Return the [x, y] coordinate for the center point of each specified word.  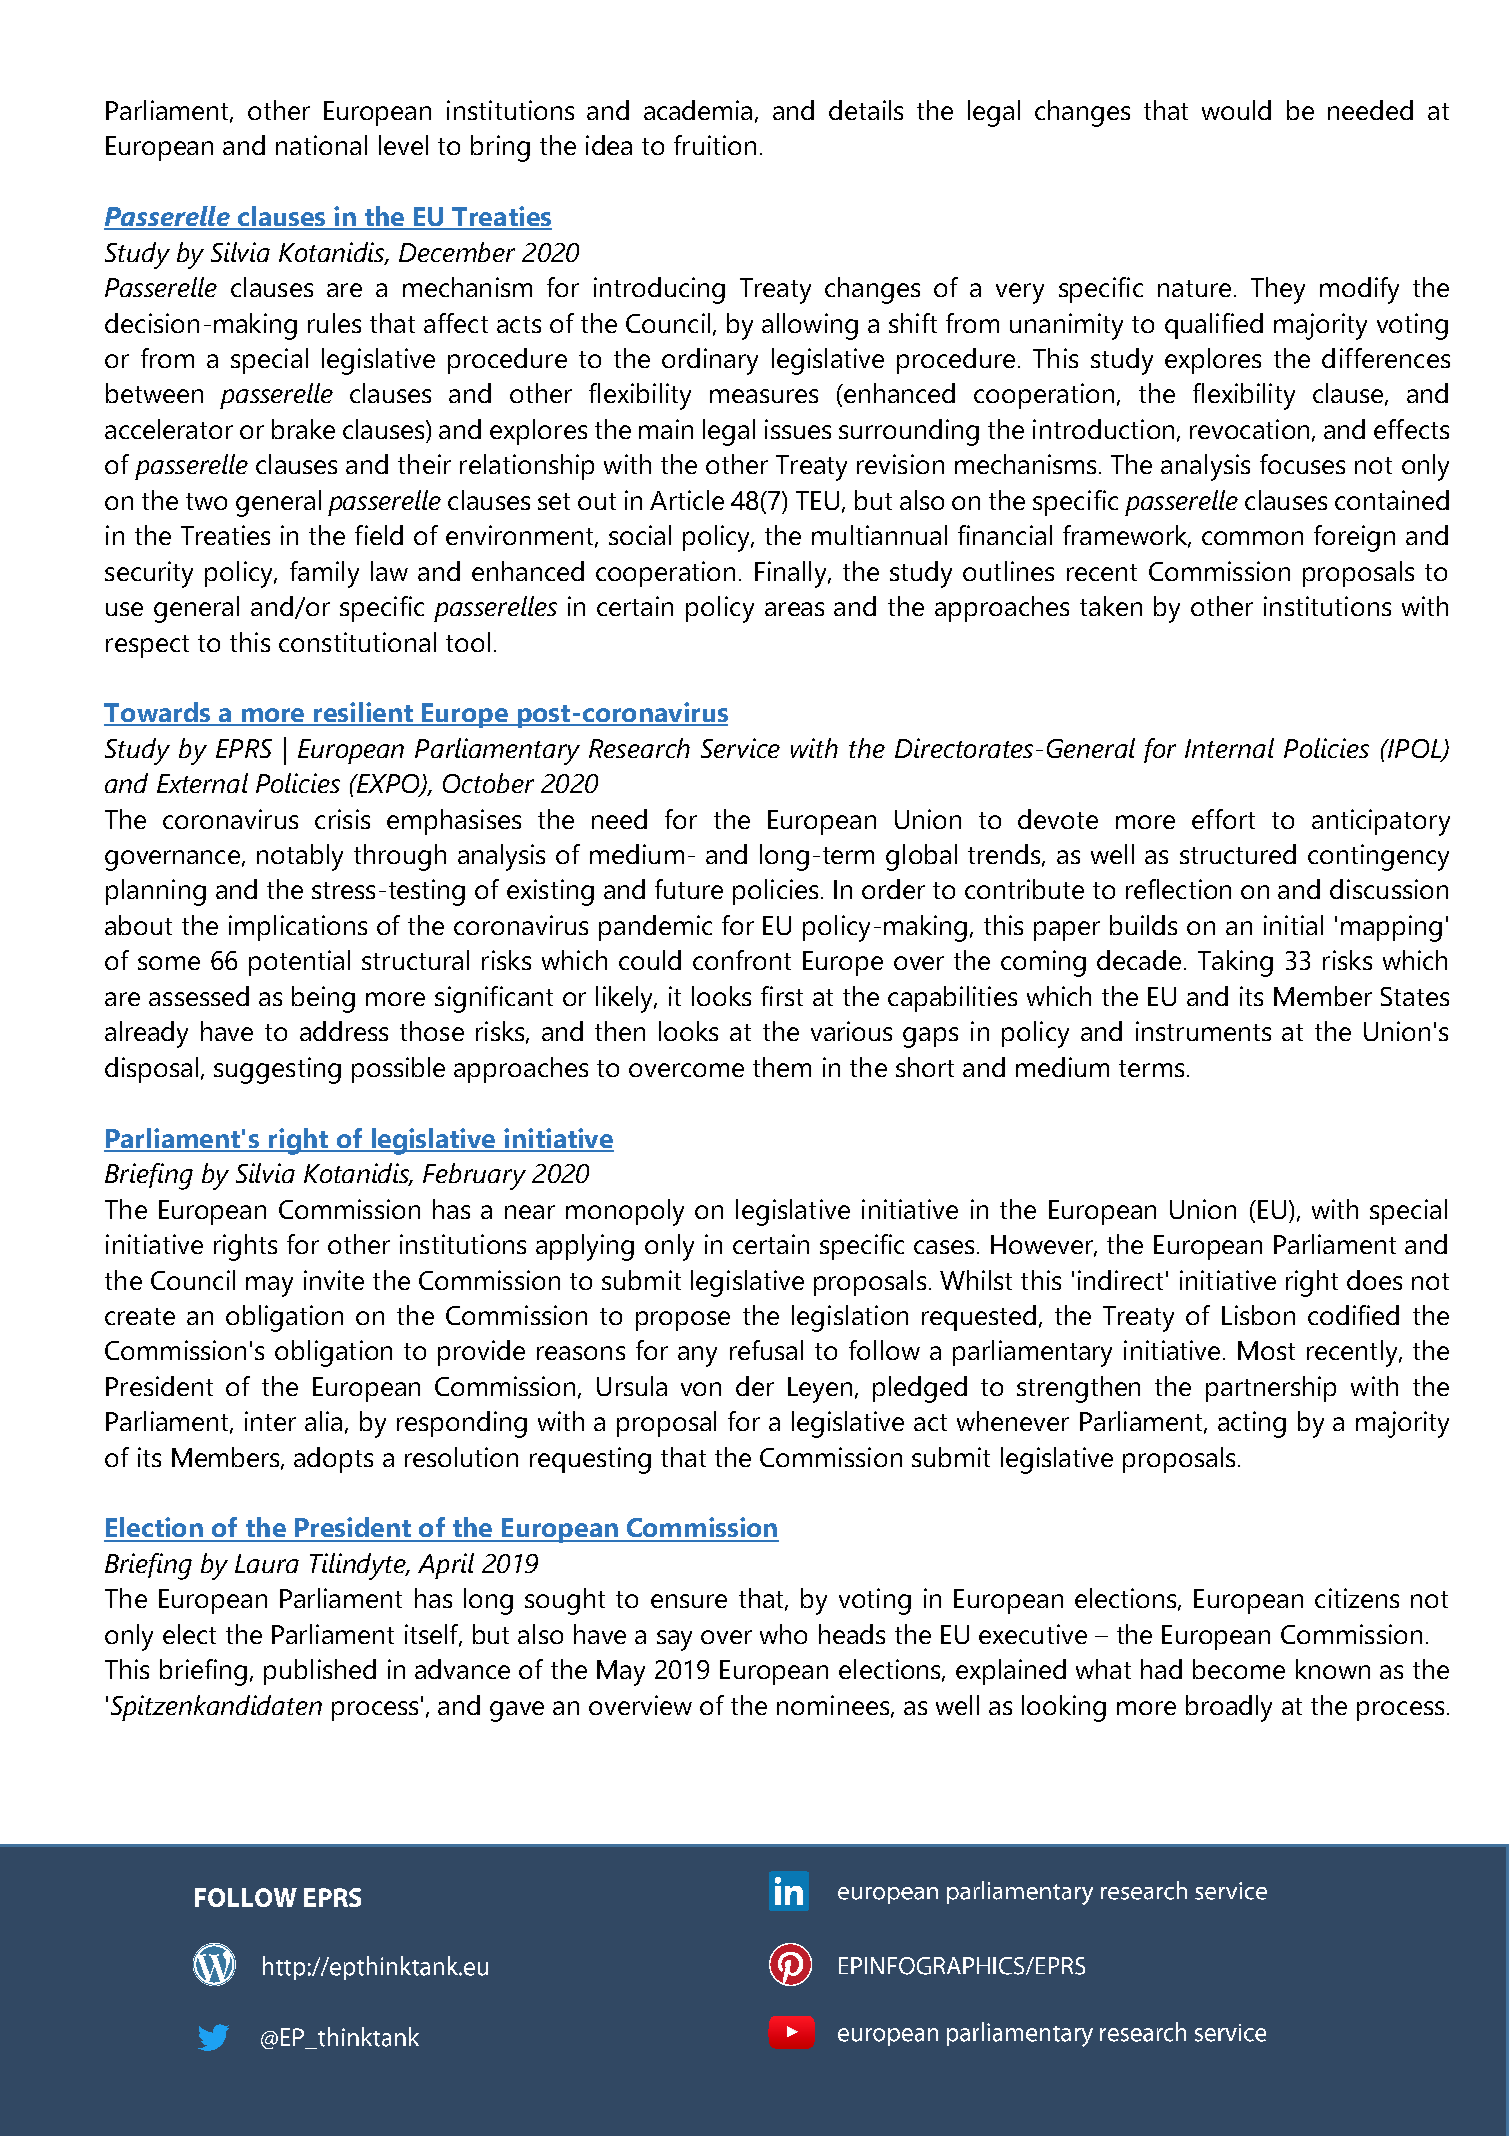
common [1252, 538]
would [1236, 110]
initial [1293, 925]
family [324, 574]
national [321, 145]
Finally [792, 574]
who [783, 1634]
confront [742, 960]
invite [334, 1280]
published [320, 1672]
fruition [715, 145]
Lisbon [1258, 1315]
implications [298, 928]
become [1239, 1669]
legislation [850, 1318]
